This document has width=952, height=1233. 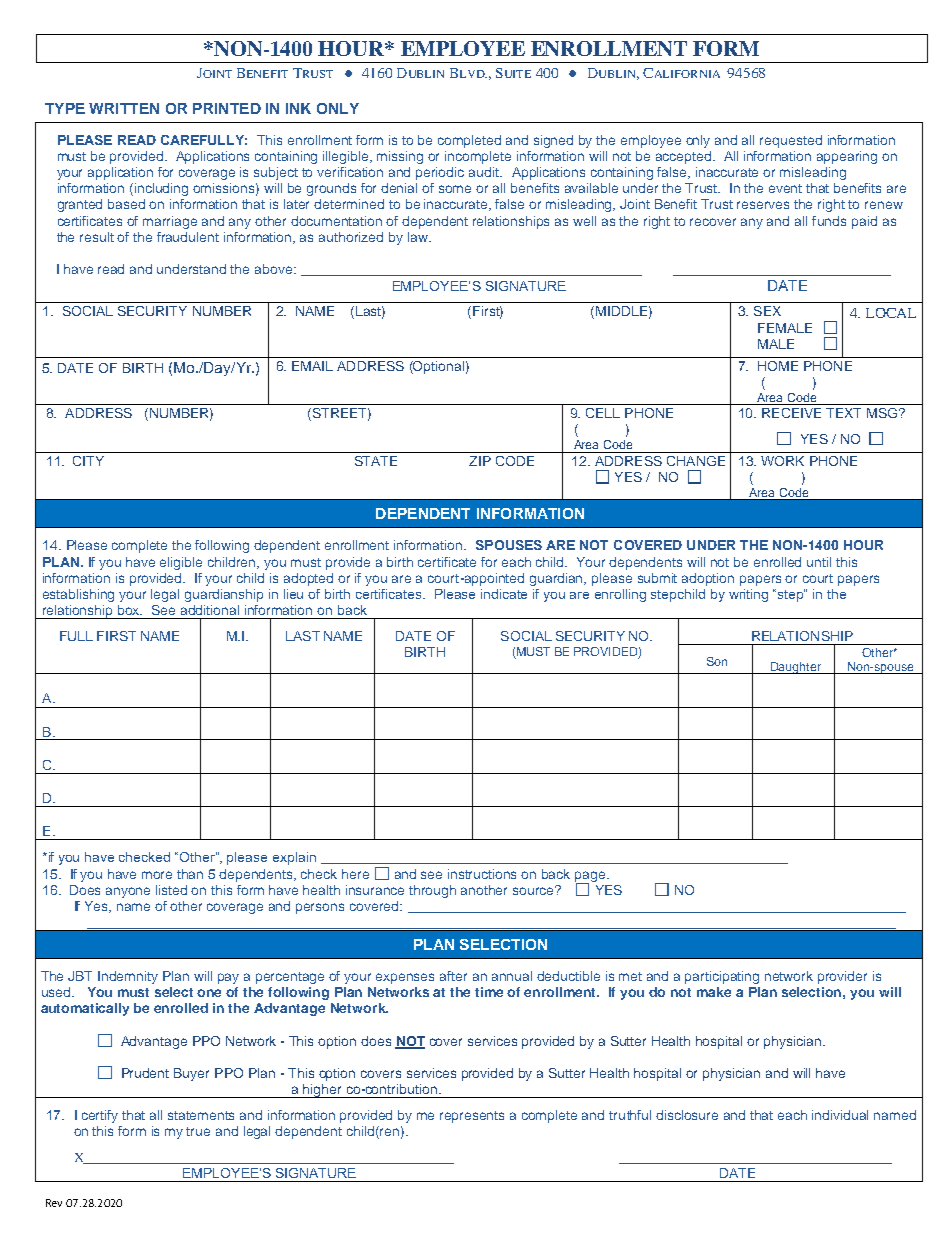 I want to click on audit, so click(x=485, y=172).
